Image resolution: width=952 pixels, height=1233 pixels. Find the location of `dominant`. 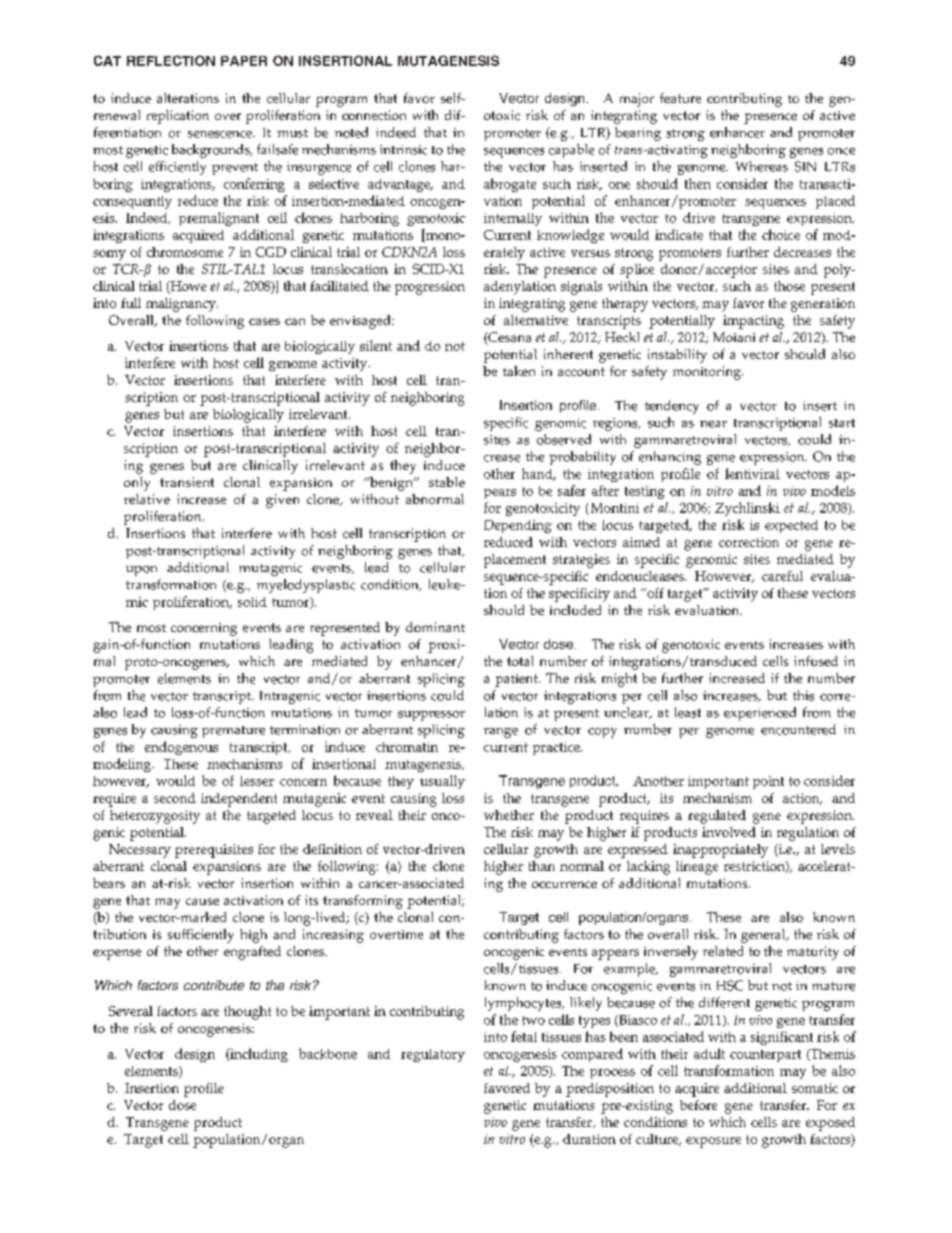

dominant is located at coordinates (435, 627).
